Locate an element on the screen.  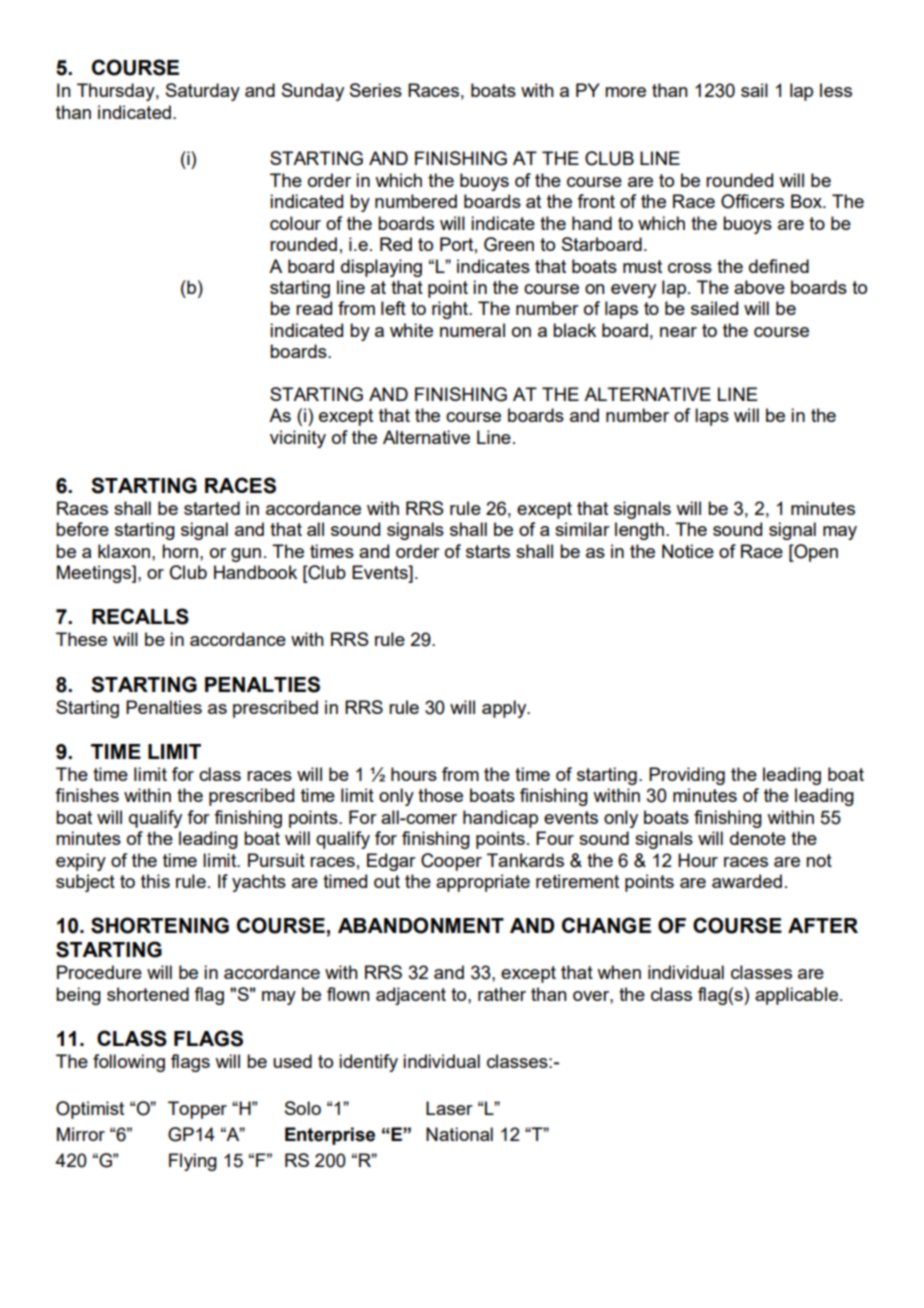
Topper is located at coordinates (197, 1110).
